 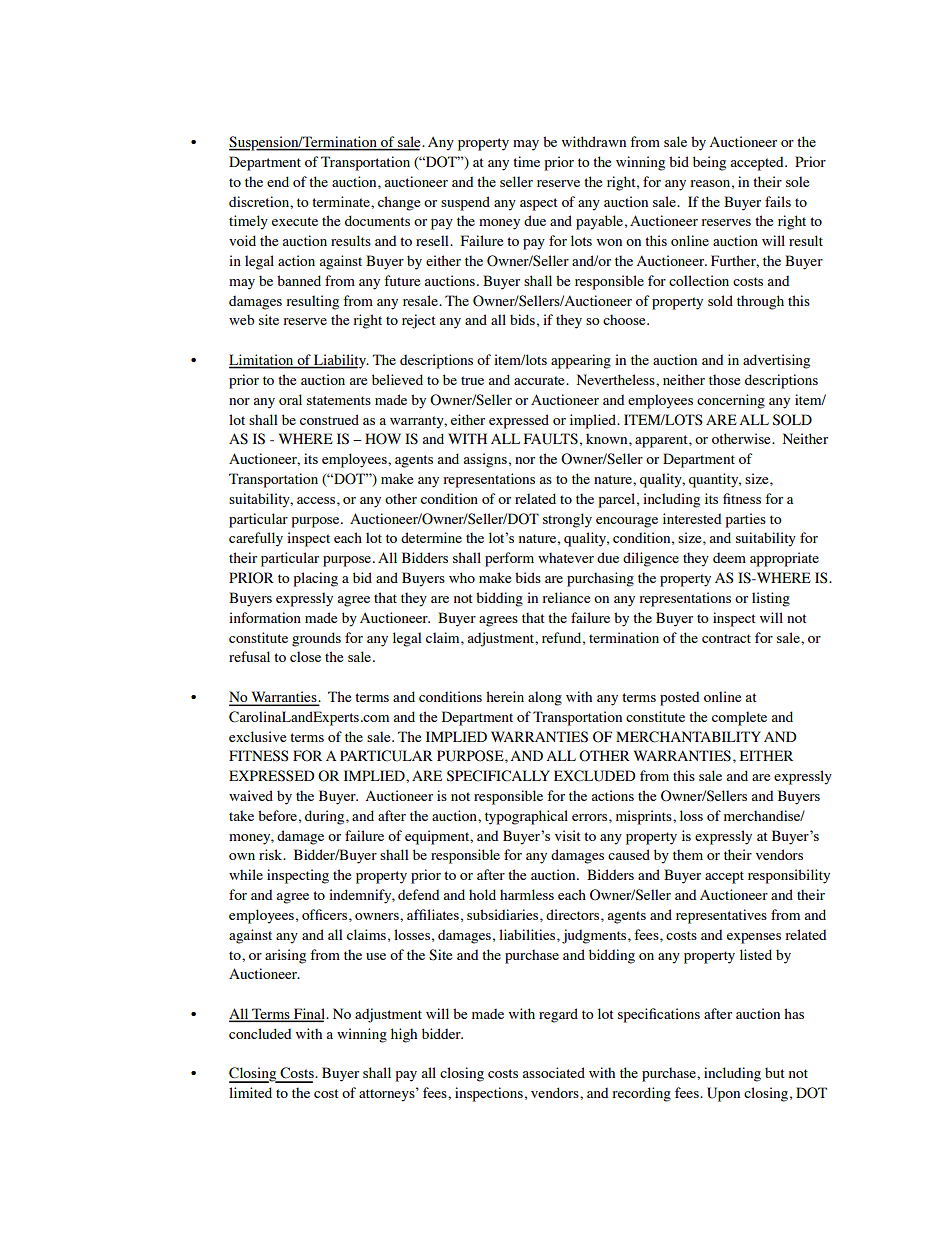 I want to click on Final, so click(x=309, y=1015).
